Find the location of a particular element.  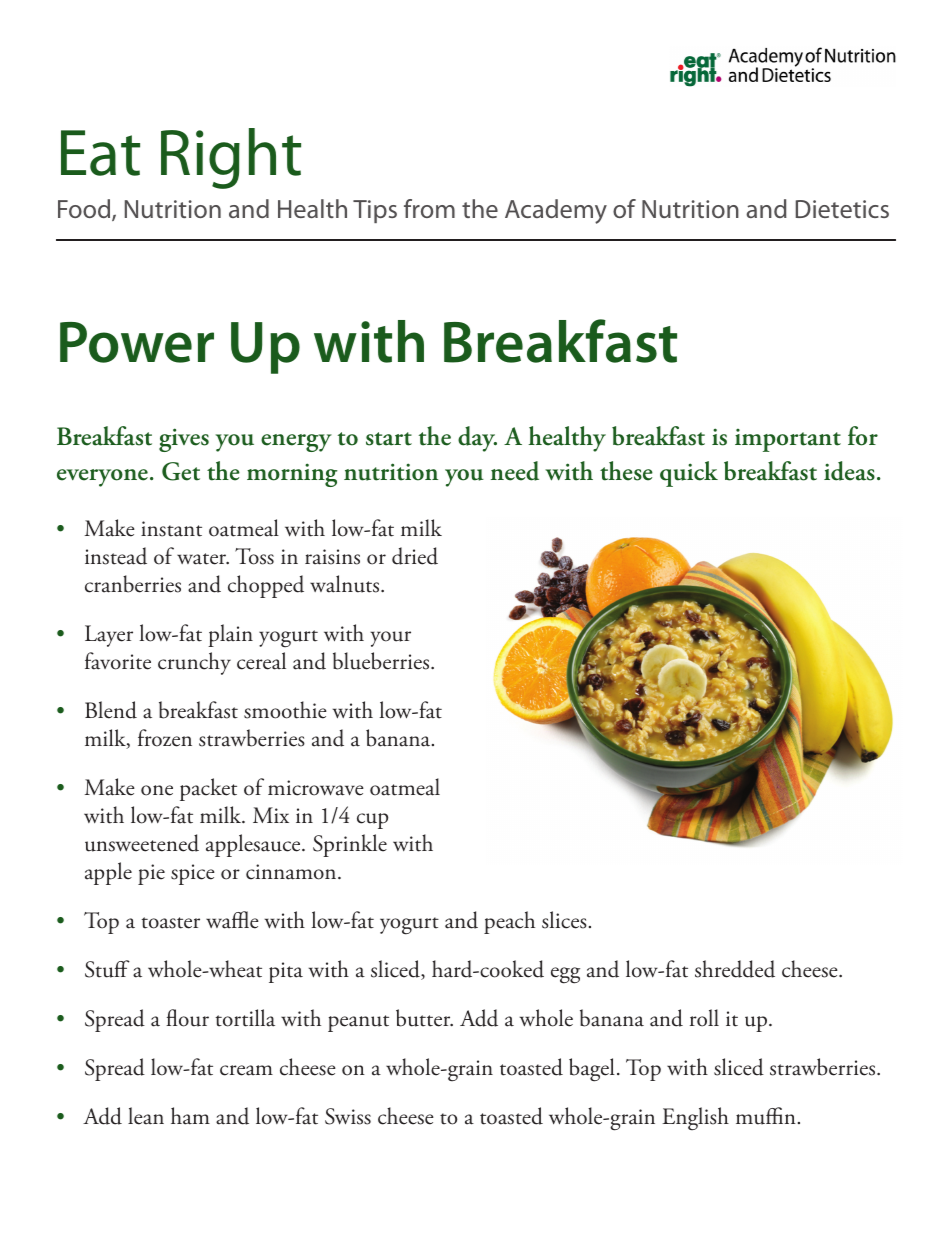

Get is located at coordinates (181, 471).
